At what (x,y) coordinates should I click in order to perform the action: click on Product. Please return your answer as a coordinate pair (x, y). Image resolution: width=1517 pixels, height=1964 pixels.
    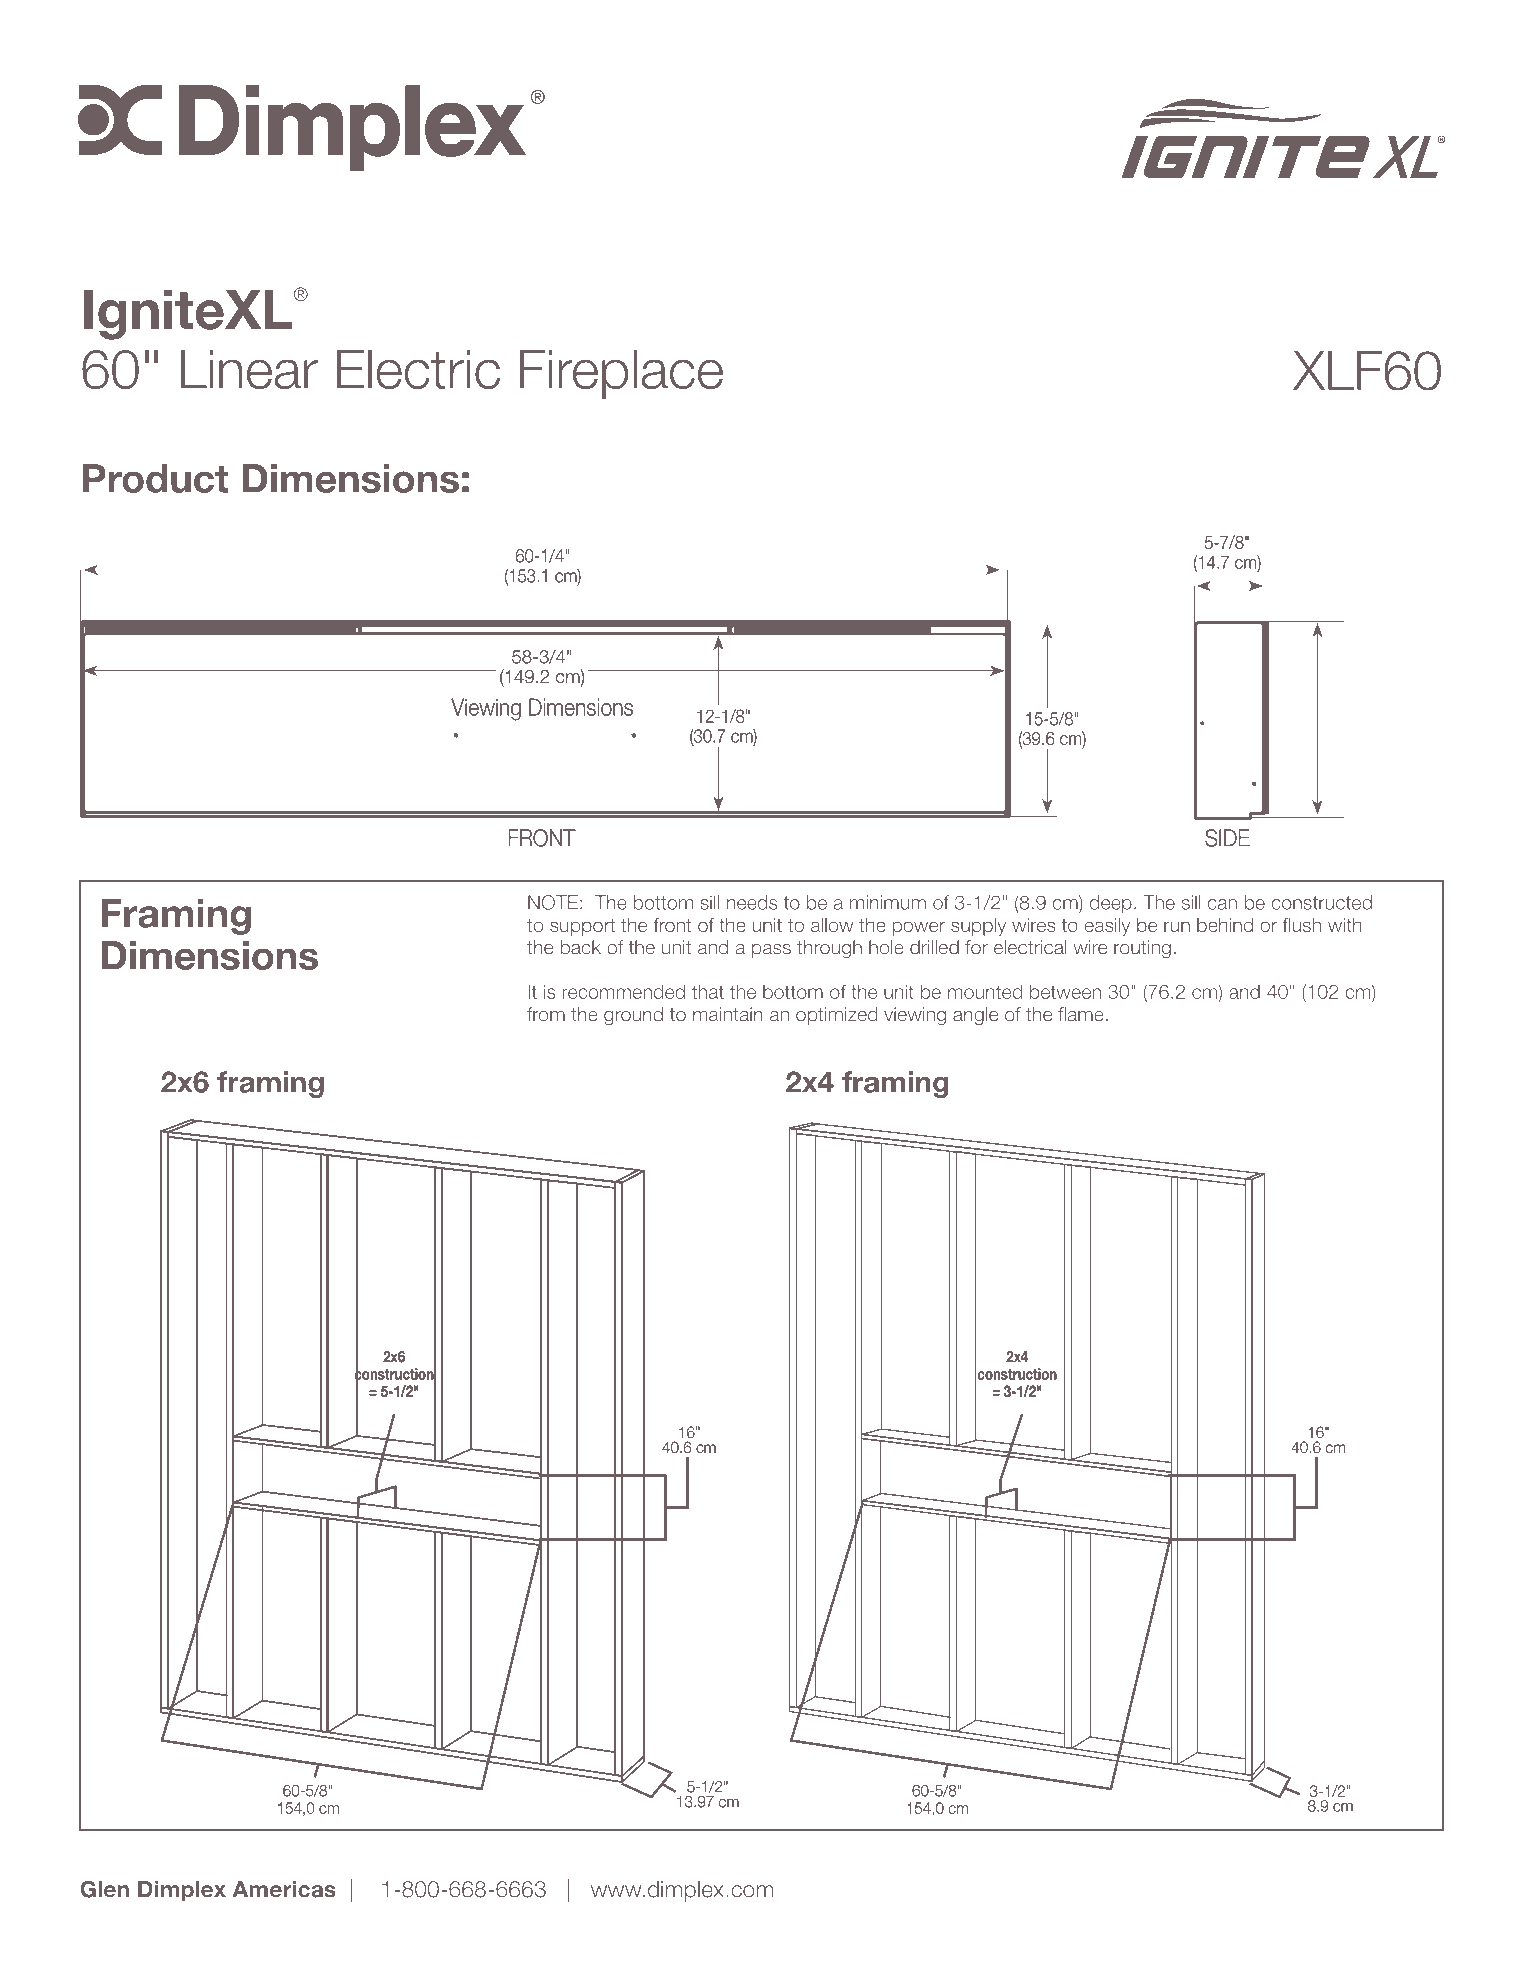
    Looking at the image, I should click on (156, 478).
